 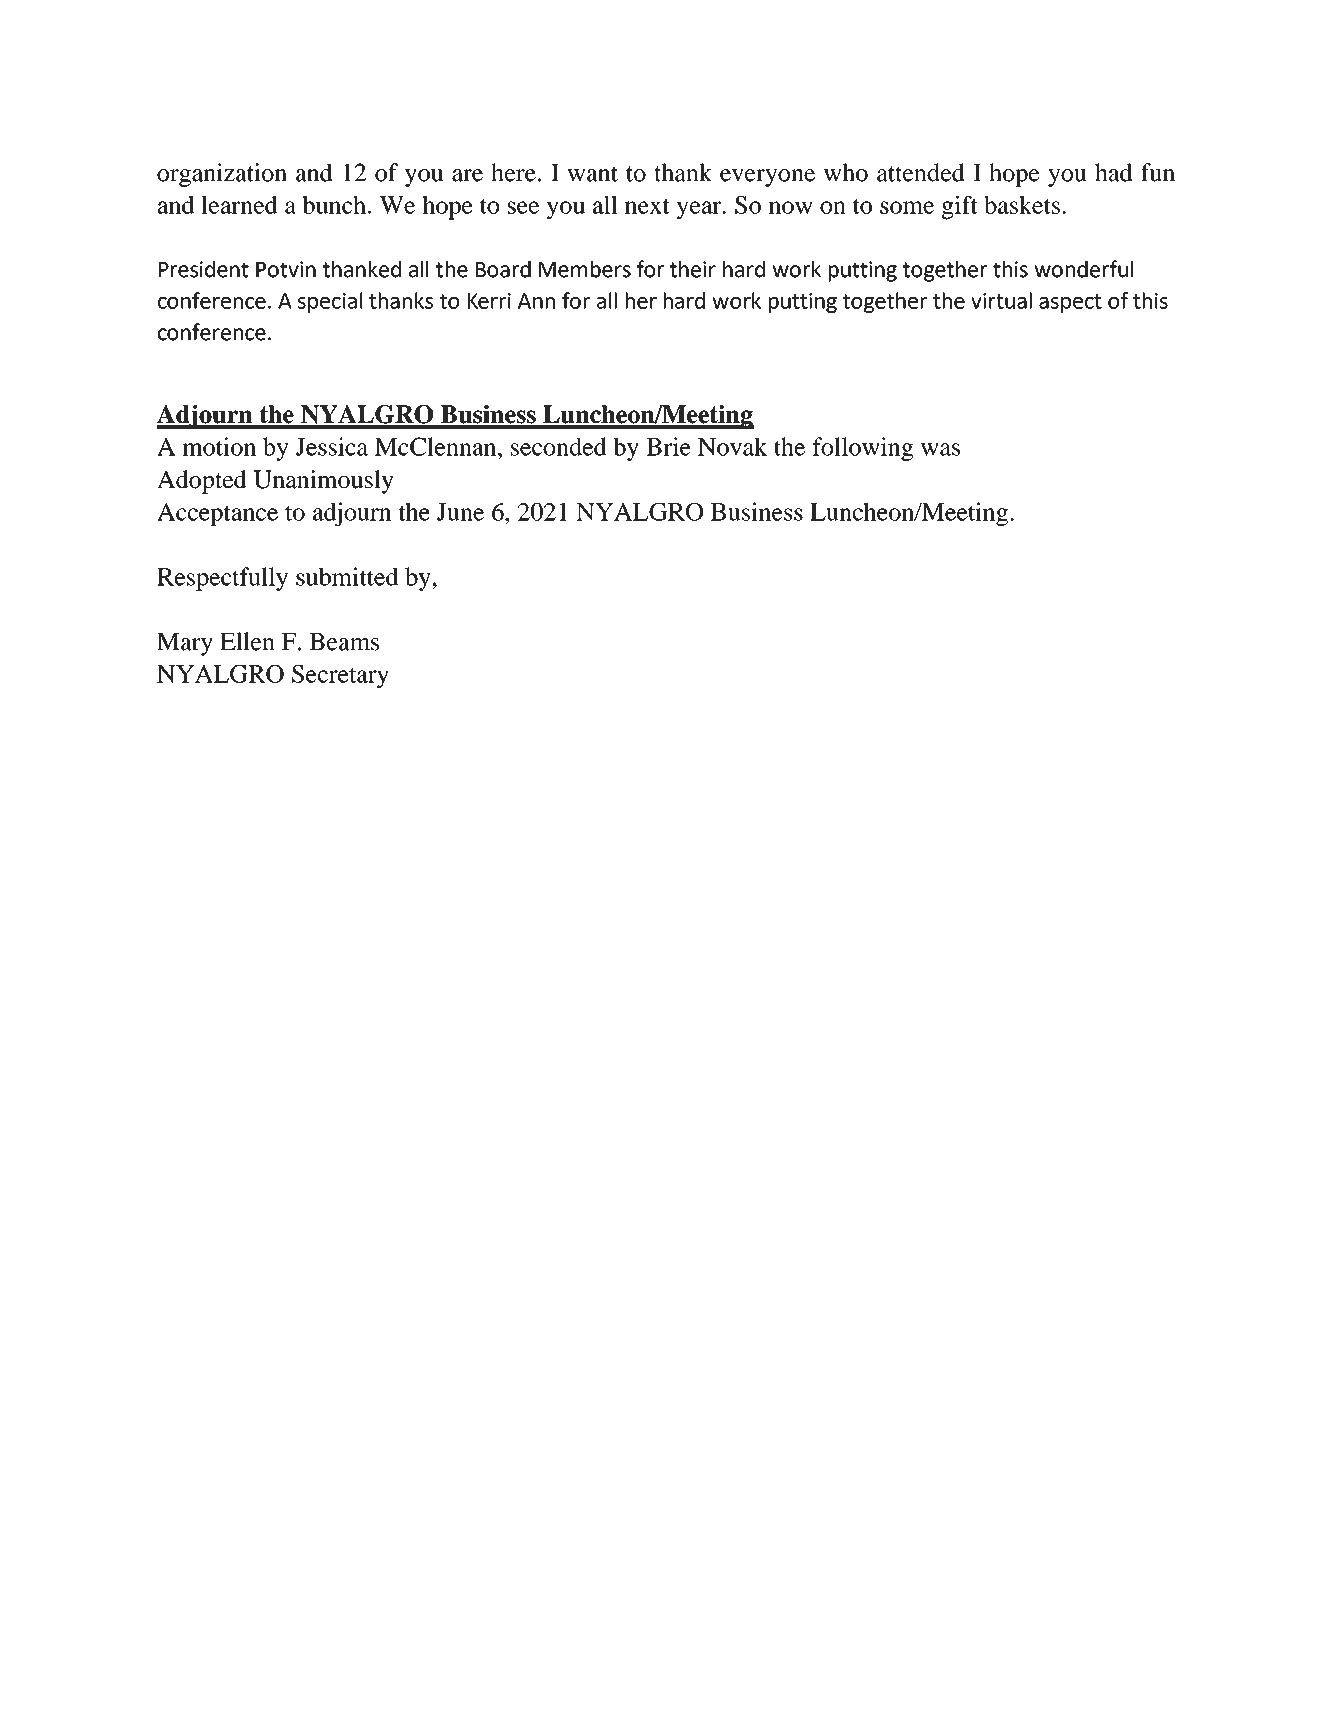 I want to click on had, so click(x=1113, y=172).
